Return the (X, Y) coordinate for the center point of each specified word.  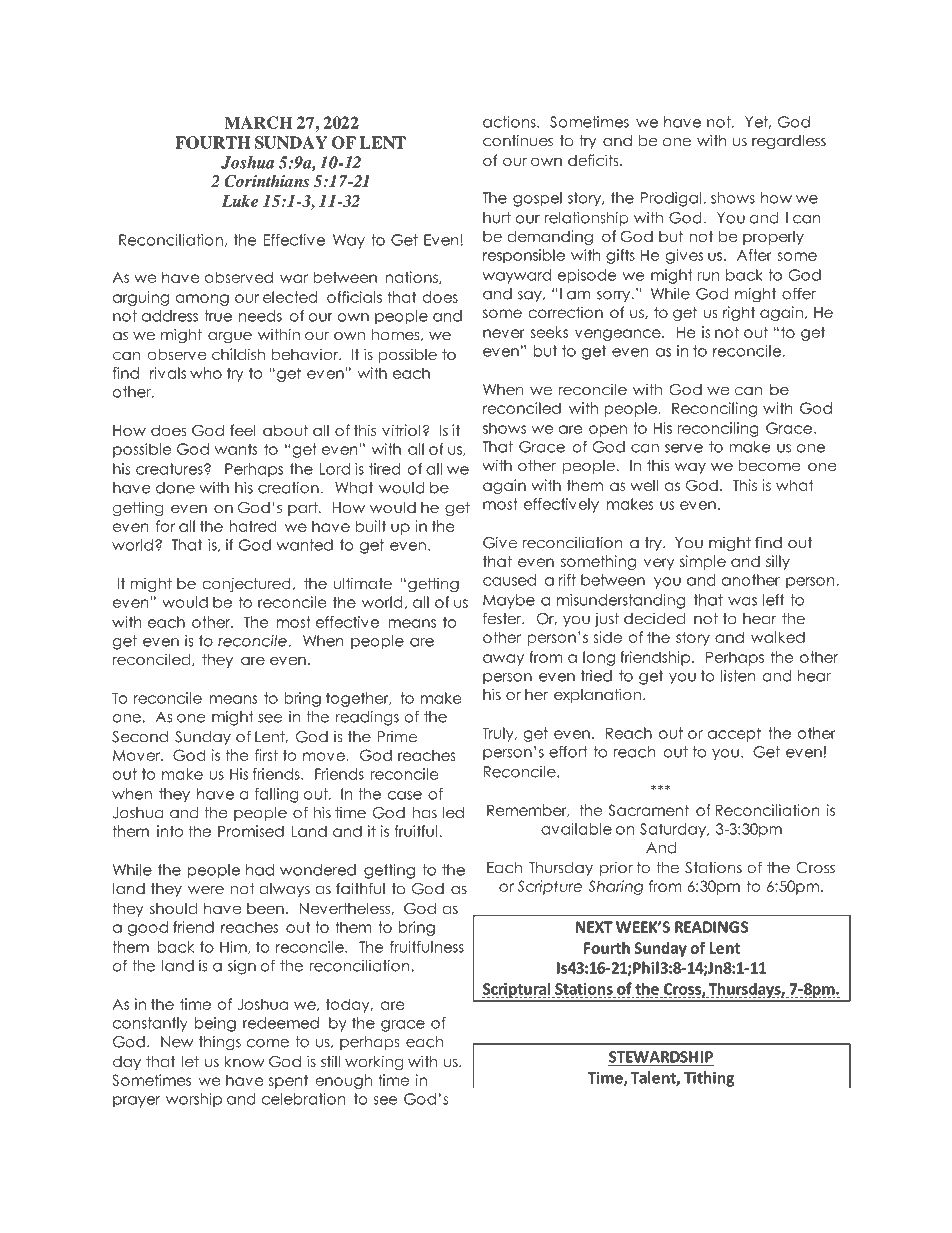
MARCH (258, 122)
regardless (789, 142)
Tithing (709, 1079)
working (374, 1062)
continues (518, 141)
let (190, 1061)
